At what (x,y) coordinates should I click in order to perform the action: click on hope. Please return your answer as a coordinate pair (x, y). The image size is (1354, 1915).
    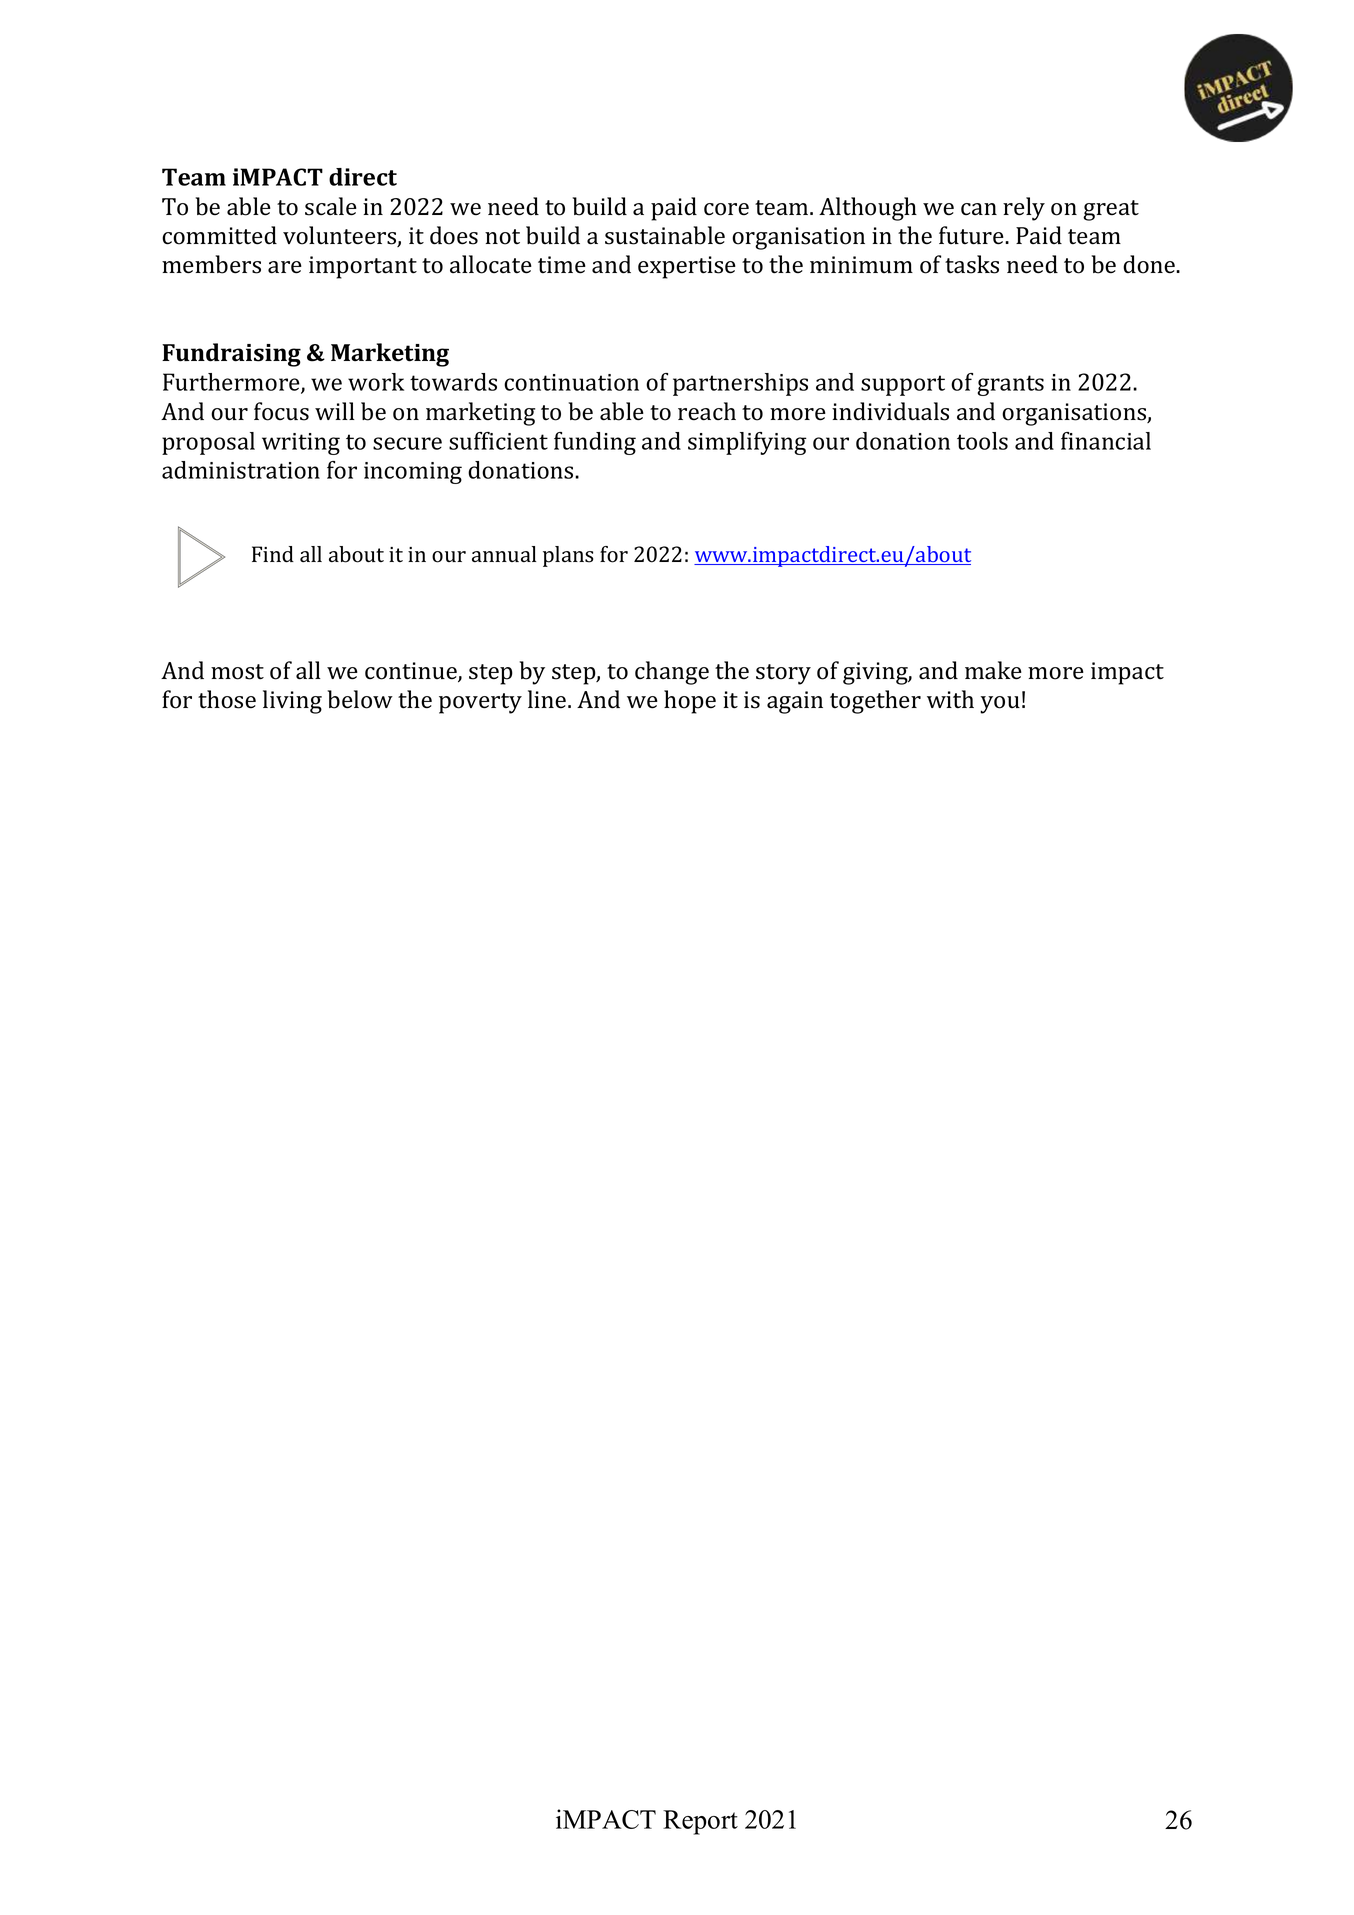
    Looking at the image, I should click on (690, 702).
